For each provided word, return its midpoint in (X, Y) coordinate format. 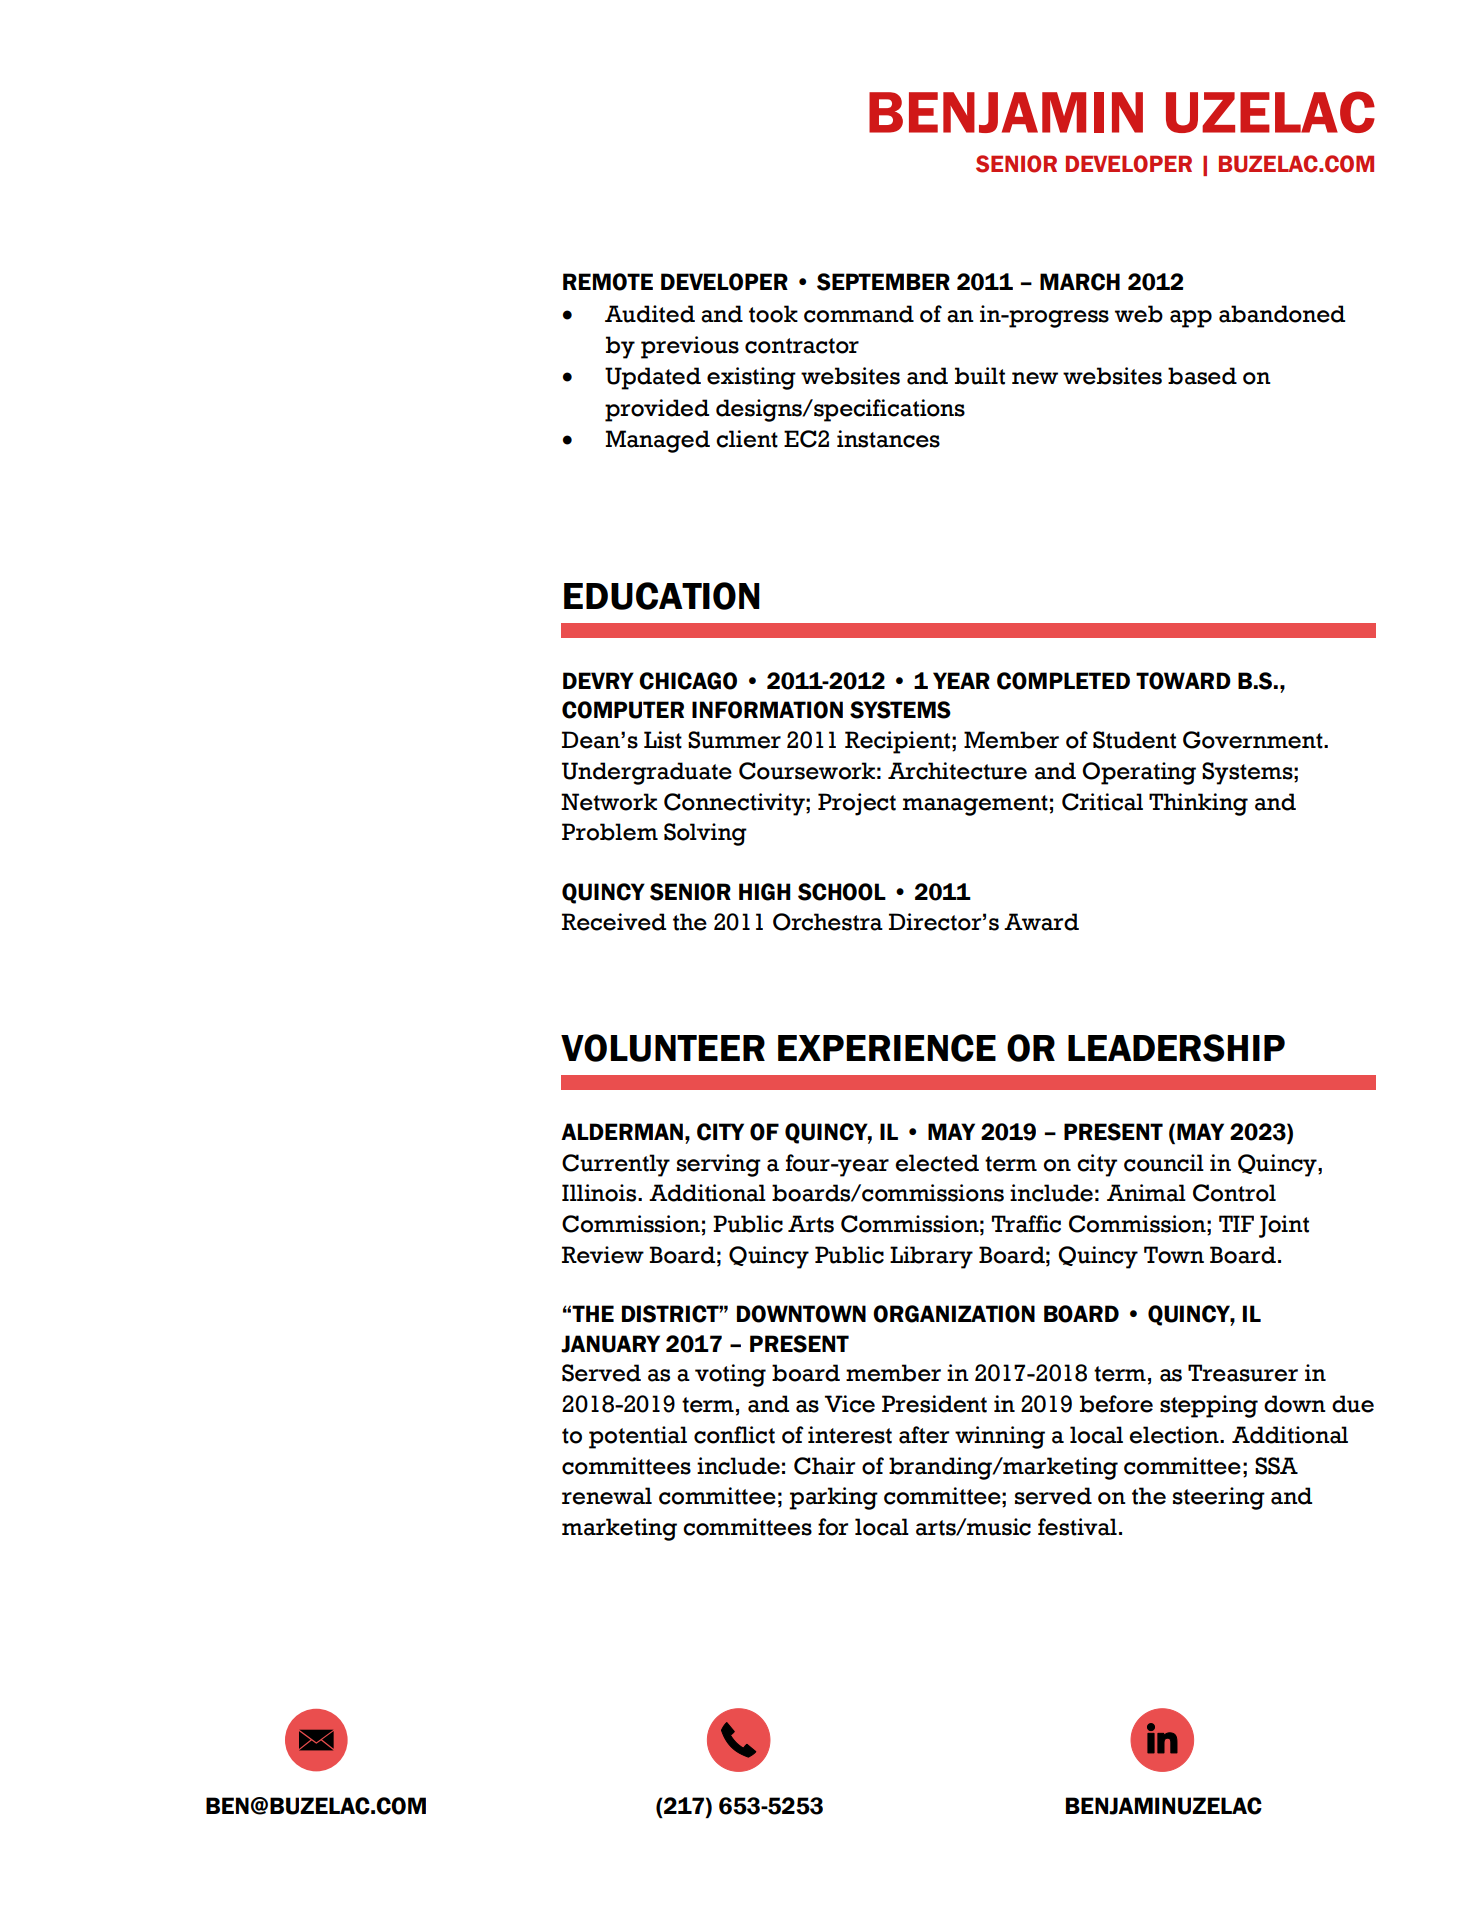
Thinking (1198, 804)
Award (1041, 922)
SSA (1276, 1466)
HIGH (765, 892)
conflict (734, 1435)
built (980, 376)
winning (1000, 1437)
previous (690, 347)
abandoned (1282, 314)
